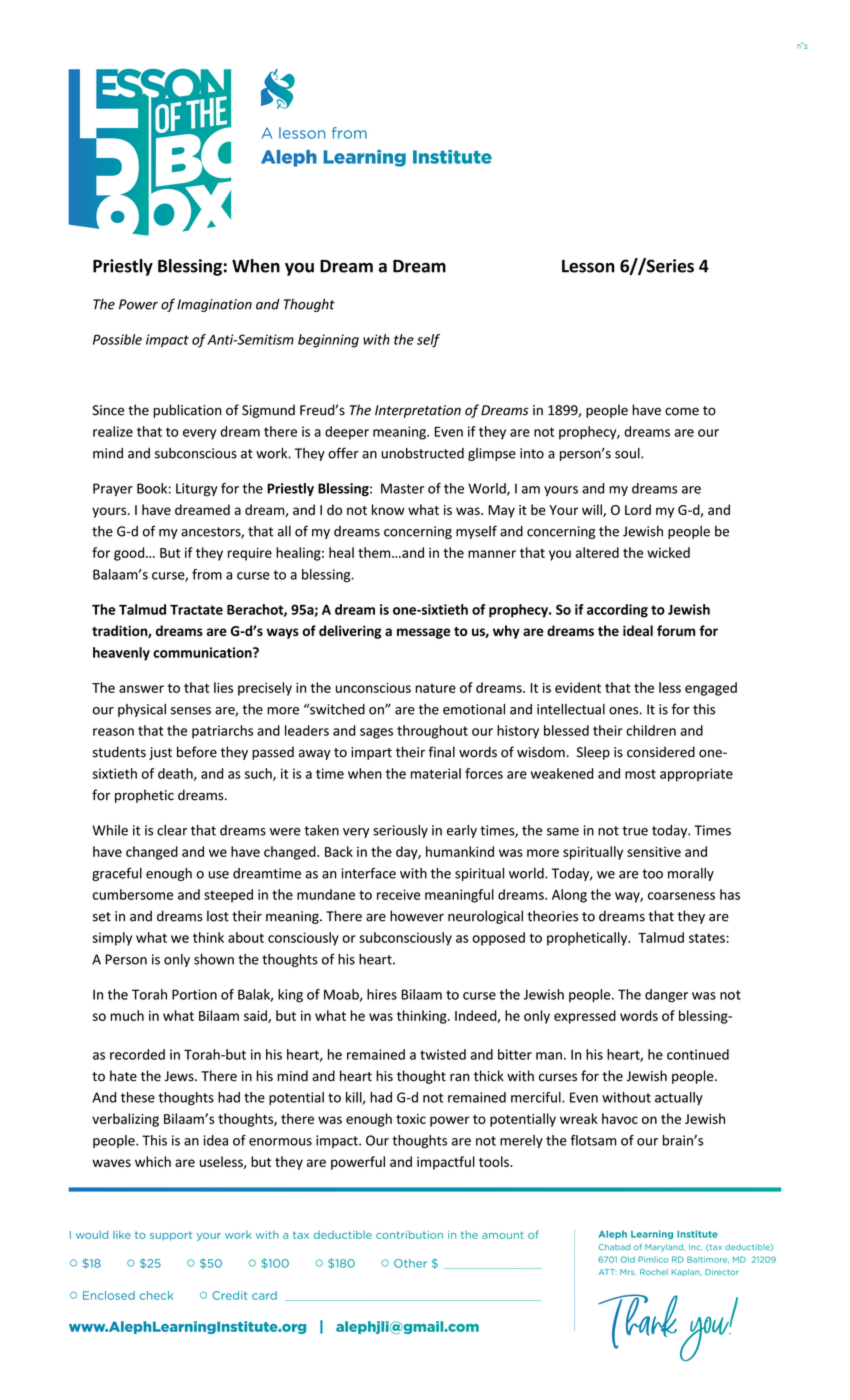 This screenshot has height=1400, width=850. Describe the element at coordinates (682, 411) in the screenshot. I see `come` at that location.
